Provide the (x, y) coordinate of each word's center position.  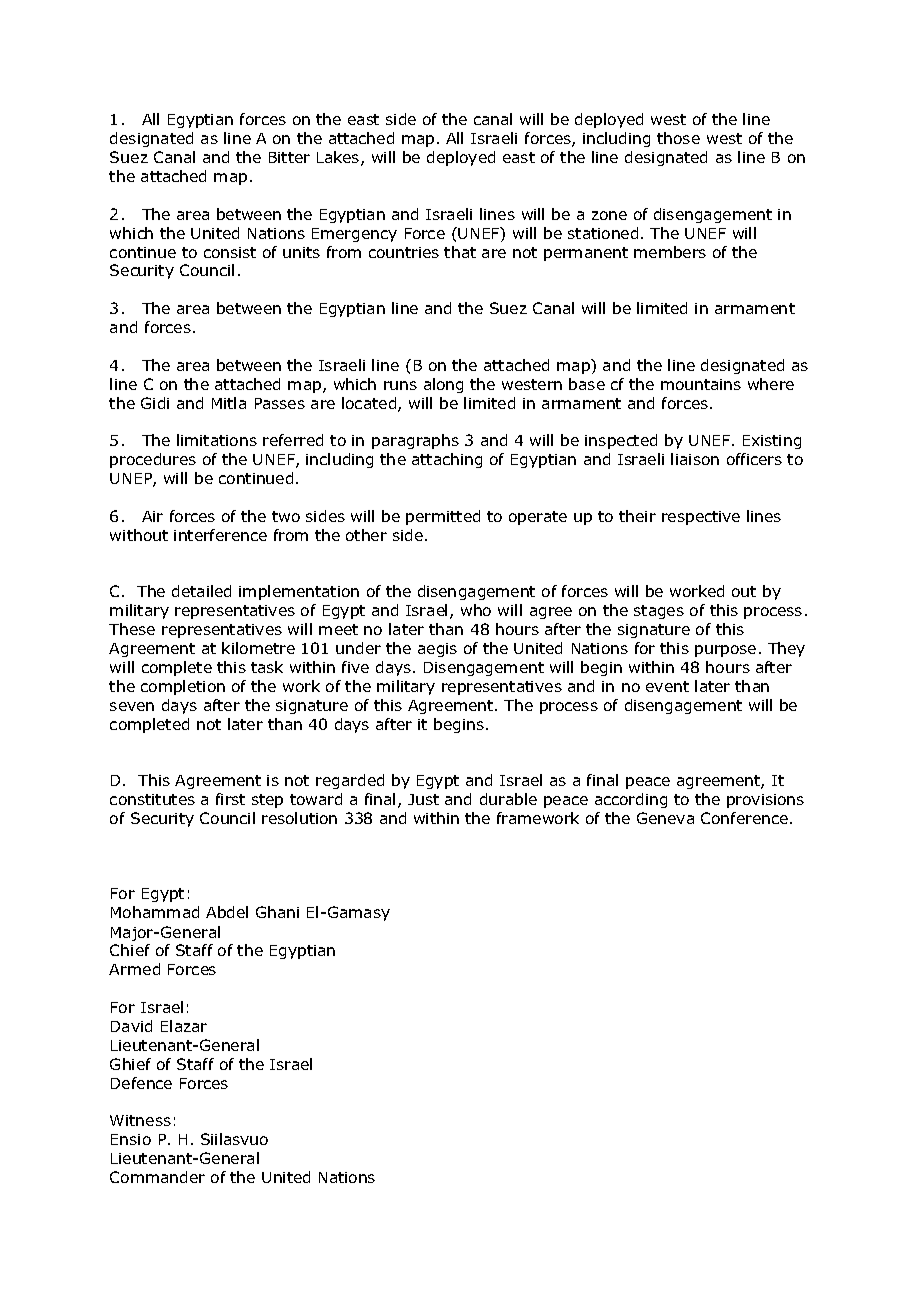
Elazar (184, 1026)
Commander (157, 1177)
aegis (437, 650)
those (678, 138)
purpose (725, 651)
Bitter (289, 157)
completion (183, 687)
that (460, 252)
